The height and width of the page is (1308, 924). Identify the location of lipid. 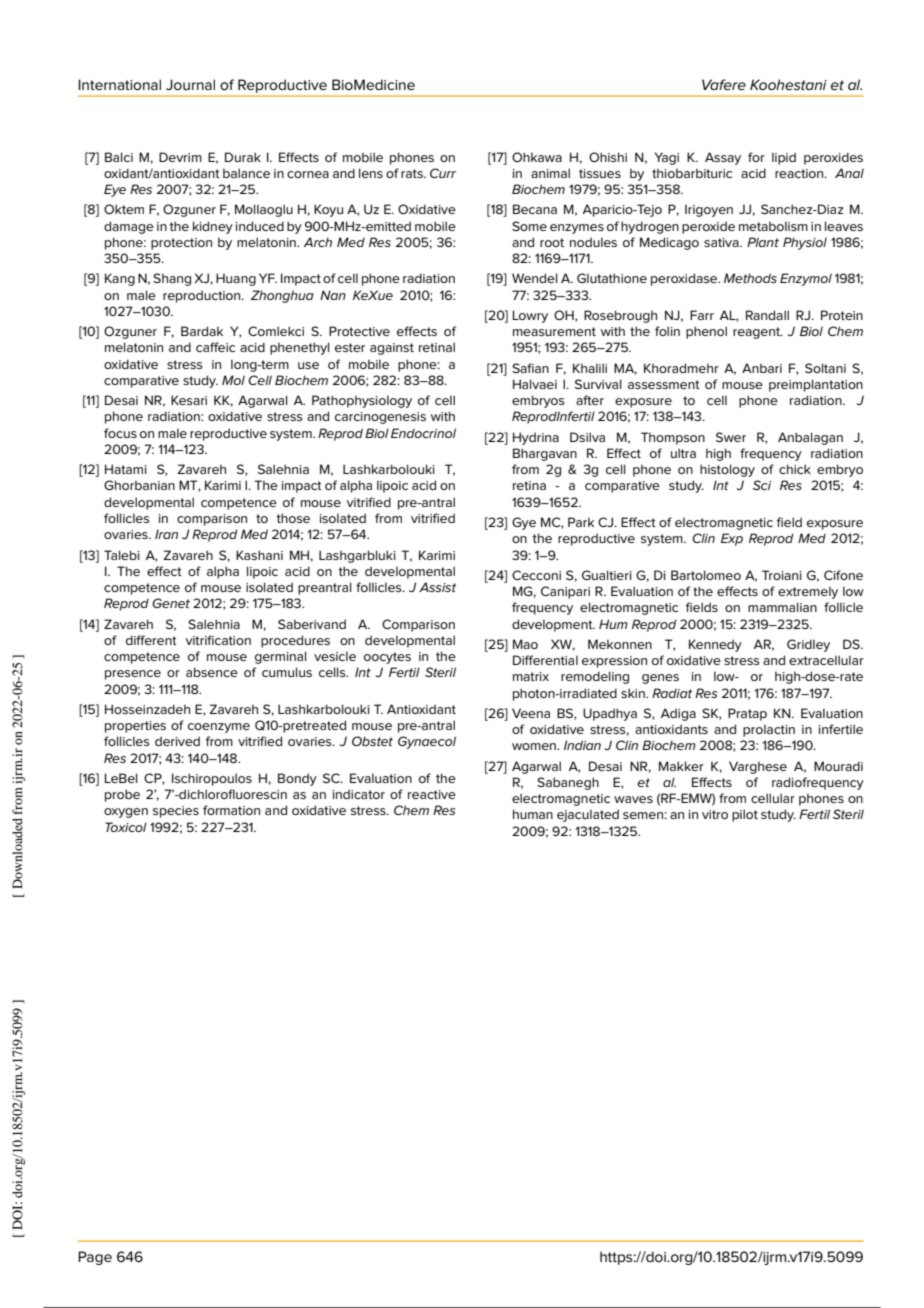
(784, 158).
